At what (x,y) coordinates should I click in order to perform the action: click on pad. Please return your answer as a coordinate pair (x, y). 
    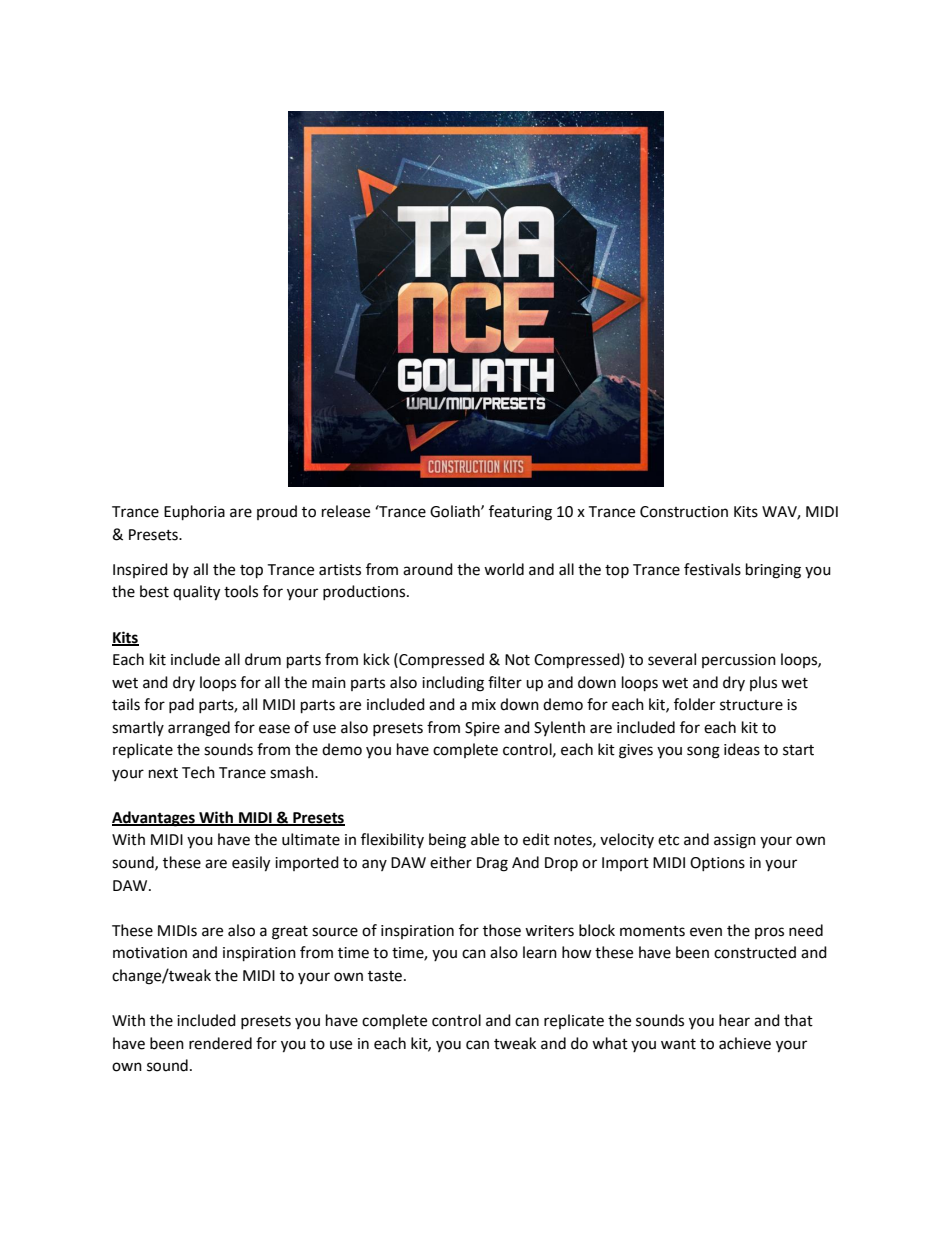
    Looking at the image, I should click on (181, 705).
